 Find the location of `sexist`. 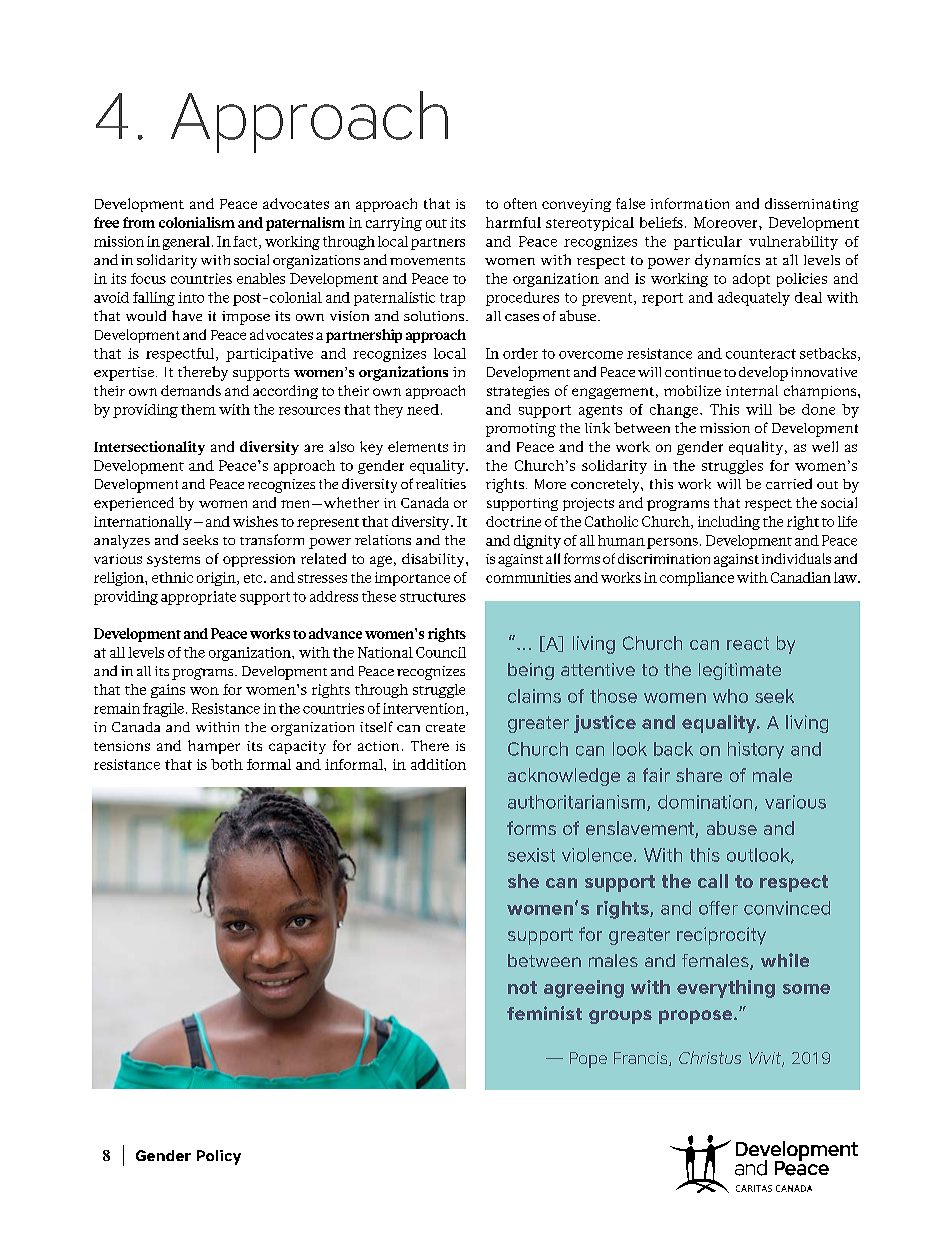

sexist is located at coordinates (531, 855).
